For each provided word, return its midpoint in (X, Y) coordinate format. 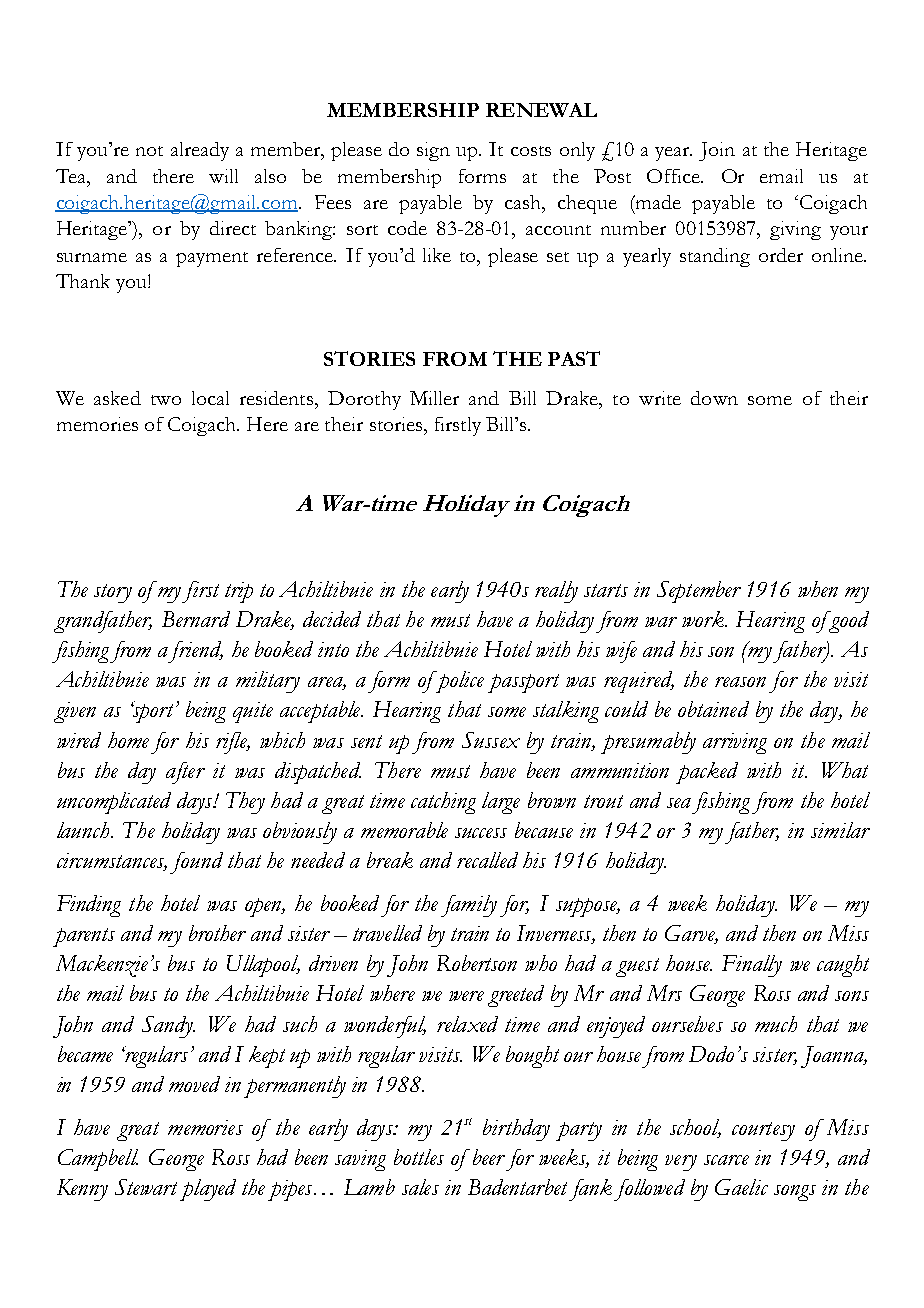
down (714, 398)
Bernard (196, 619)
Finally (752, 966)
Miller (434, 398)
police (458, 682)
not (149, 151)
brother (217, 933)
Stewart (146, 1187)
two (166, 400)
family (469, 906)
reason (740, 682)
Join (717, 151)
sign (433, 151)
